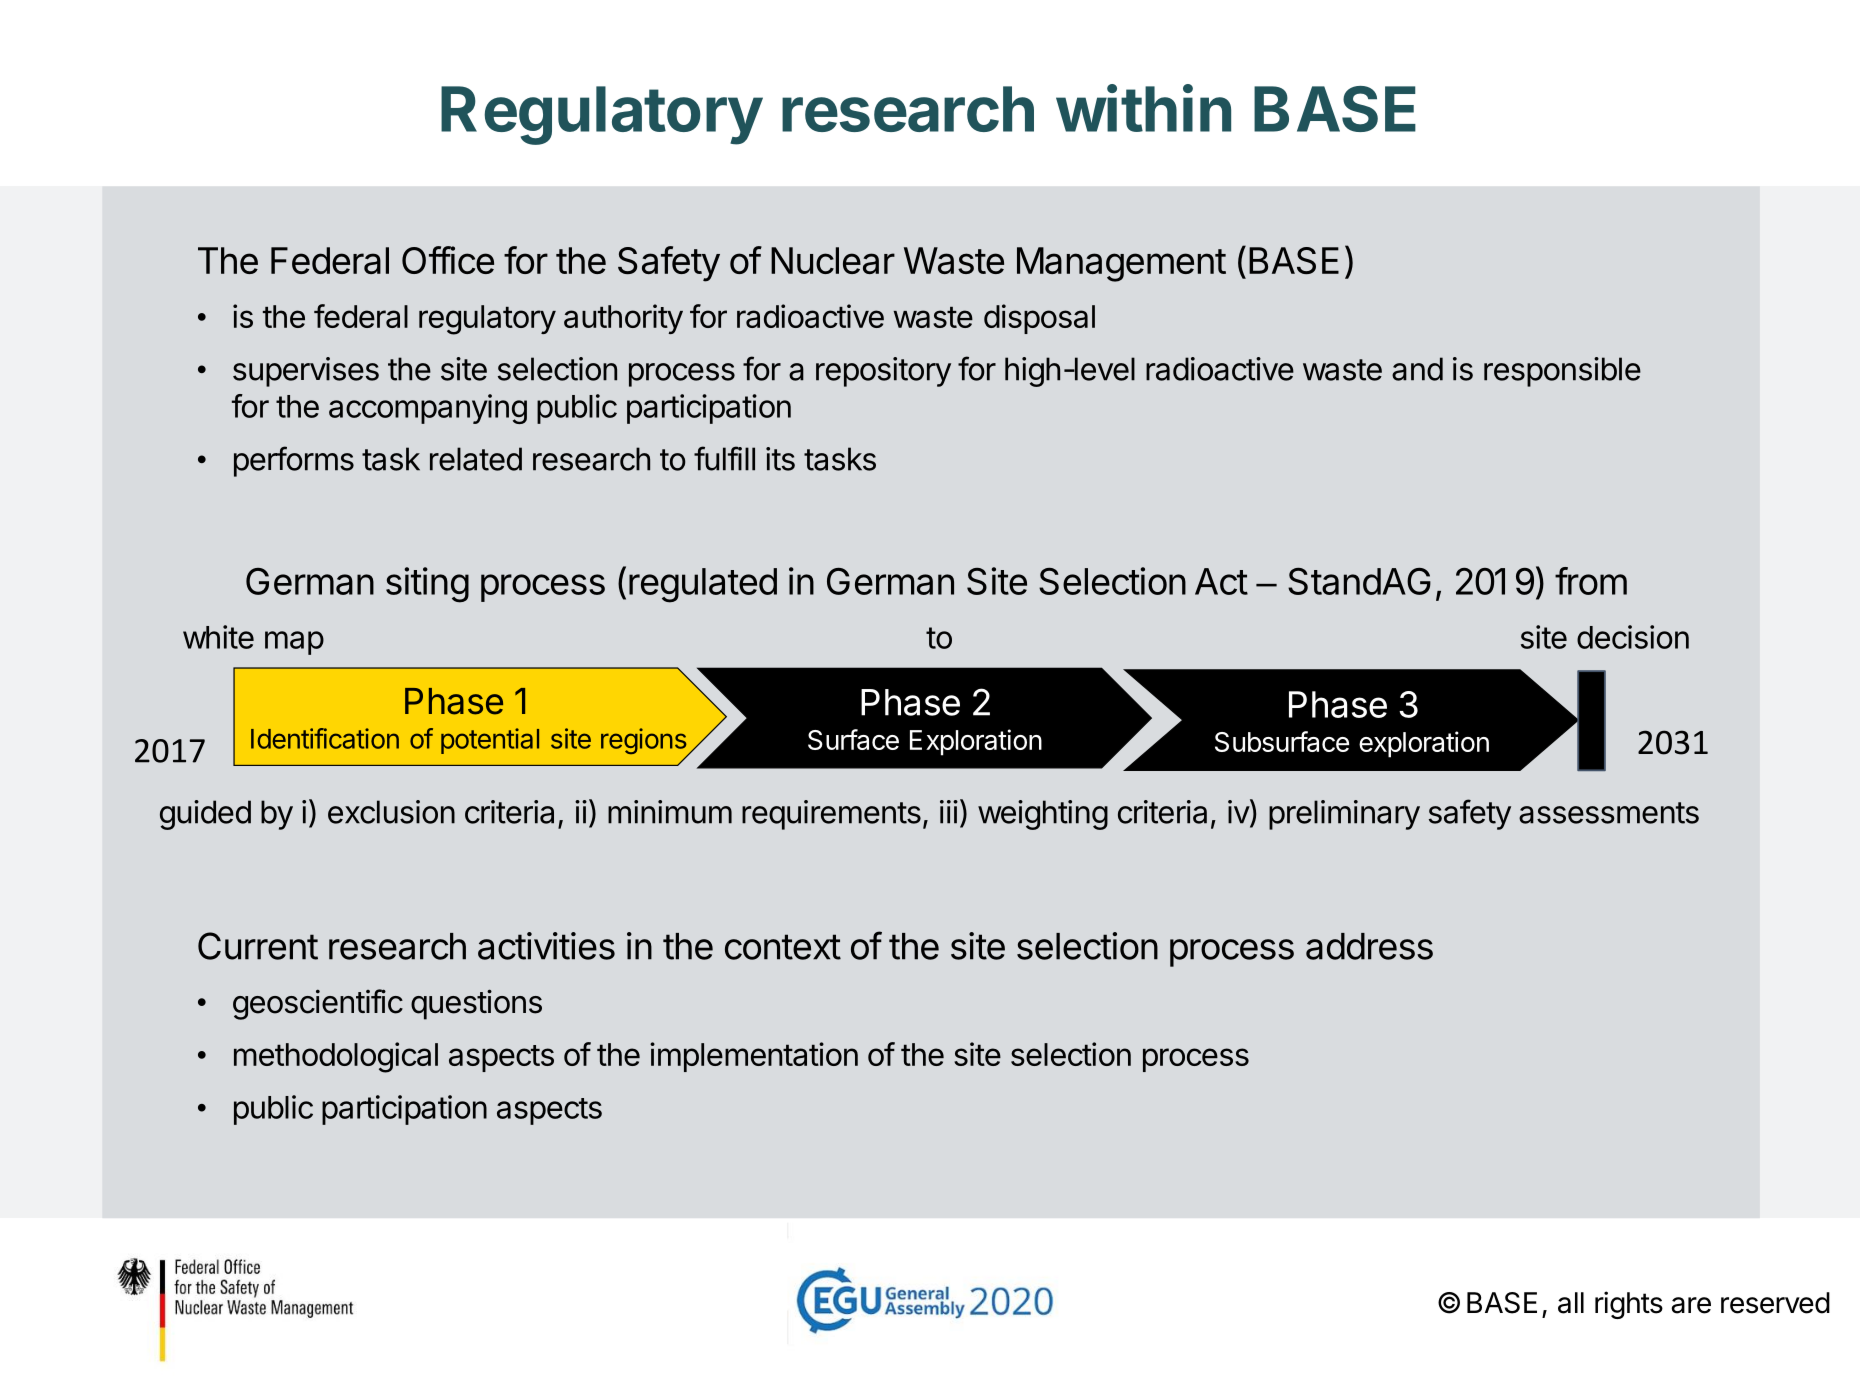 The height and width of the page is (1395, 1860). I want to click on accompanying, so click(428, 409).
